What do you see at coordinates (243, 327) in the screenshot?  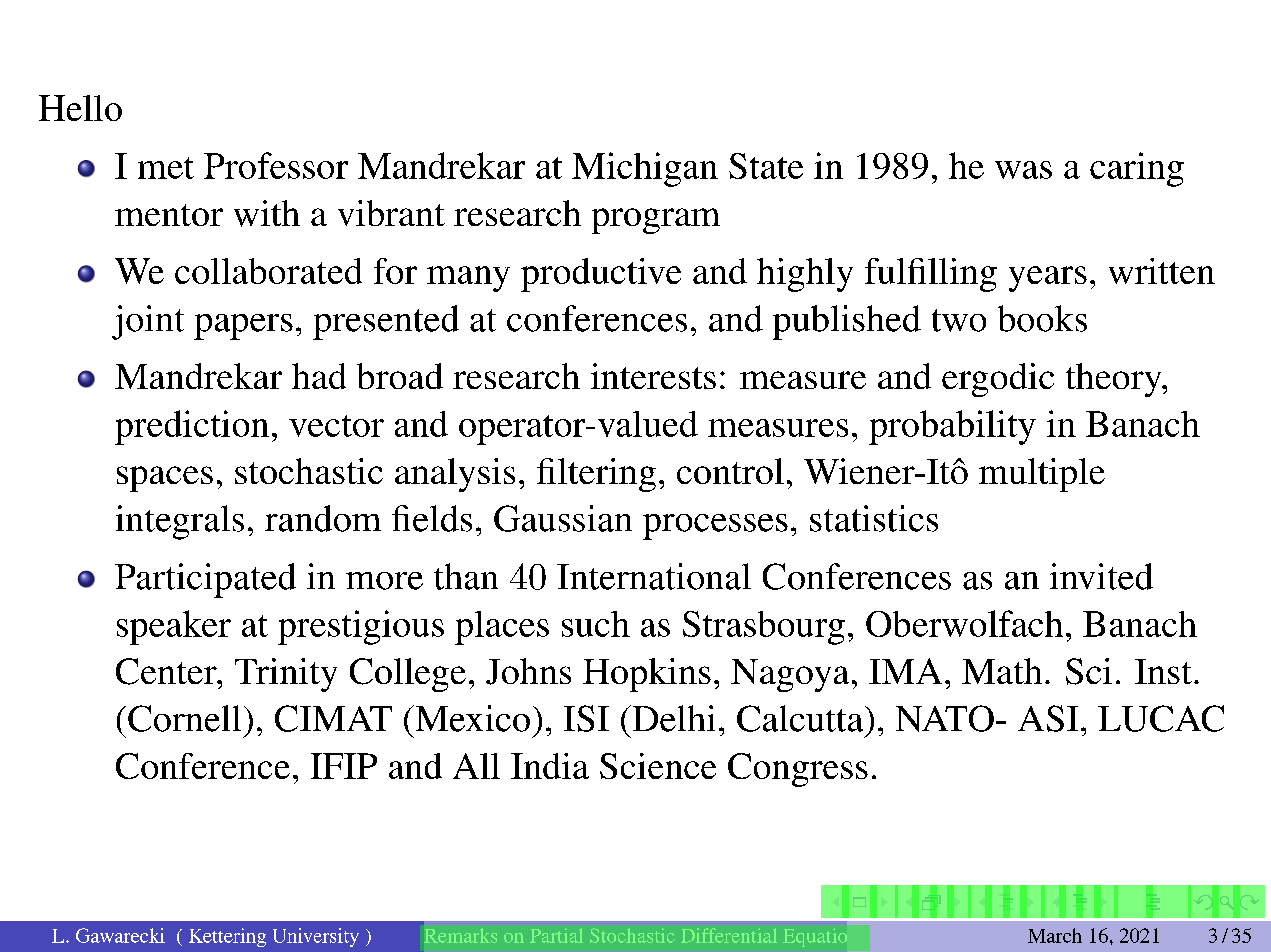 I see `papers` at bounding box center [243, 327].
